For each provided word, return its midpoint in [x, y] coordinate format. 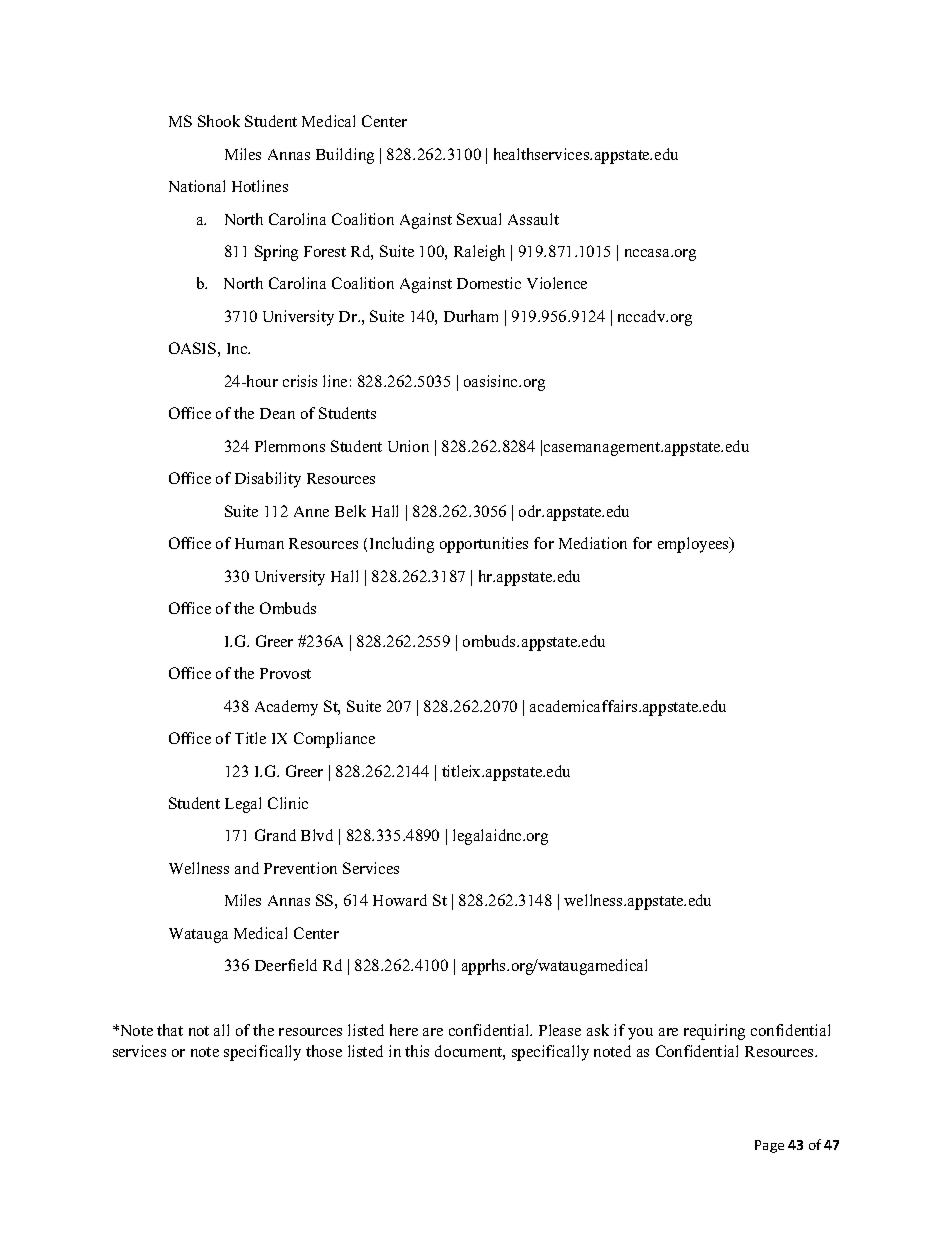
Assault [533, 219]
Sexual [479, 219]
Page [769, 1146]
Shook [219, 121]
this [417, 1051]
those [324, 1051]
